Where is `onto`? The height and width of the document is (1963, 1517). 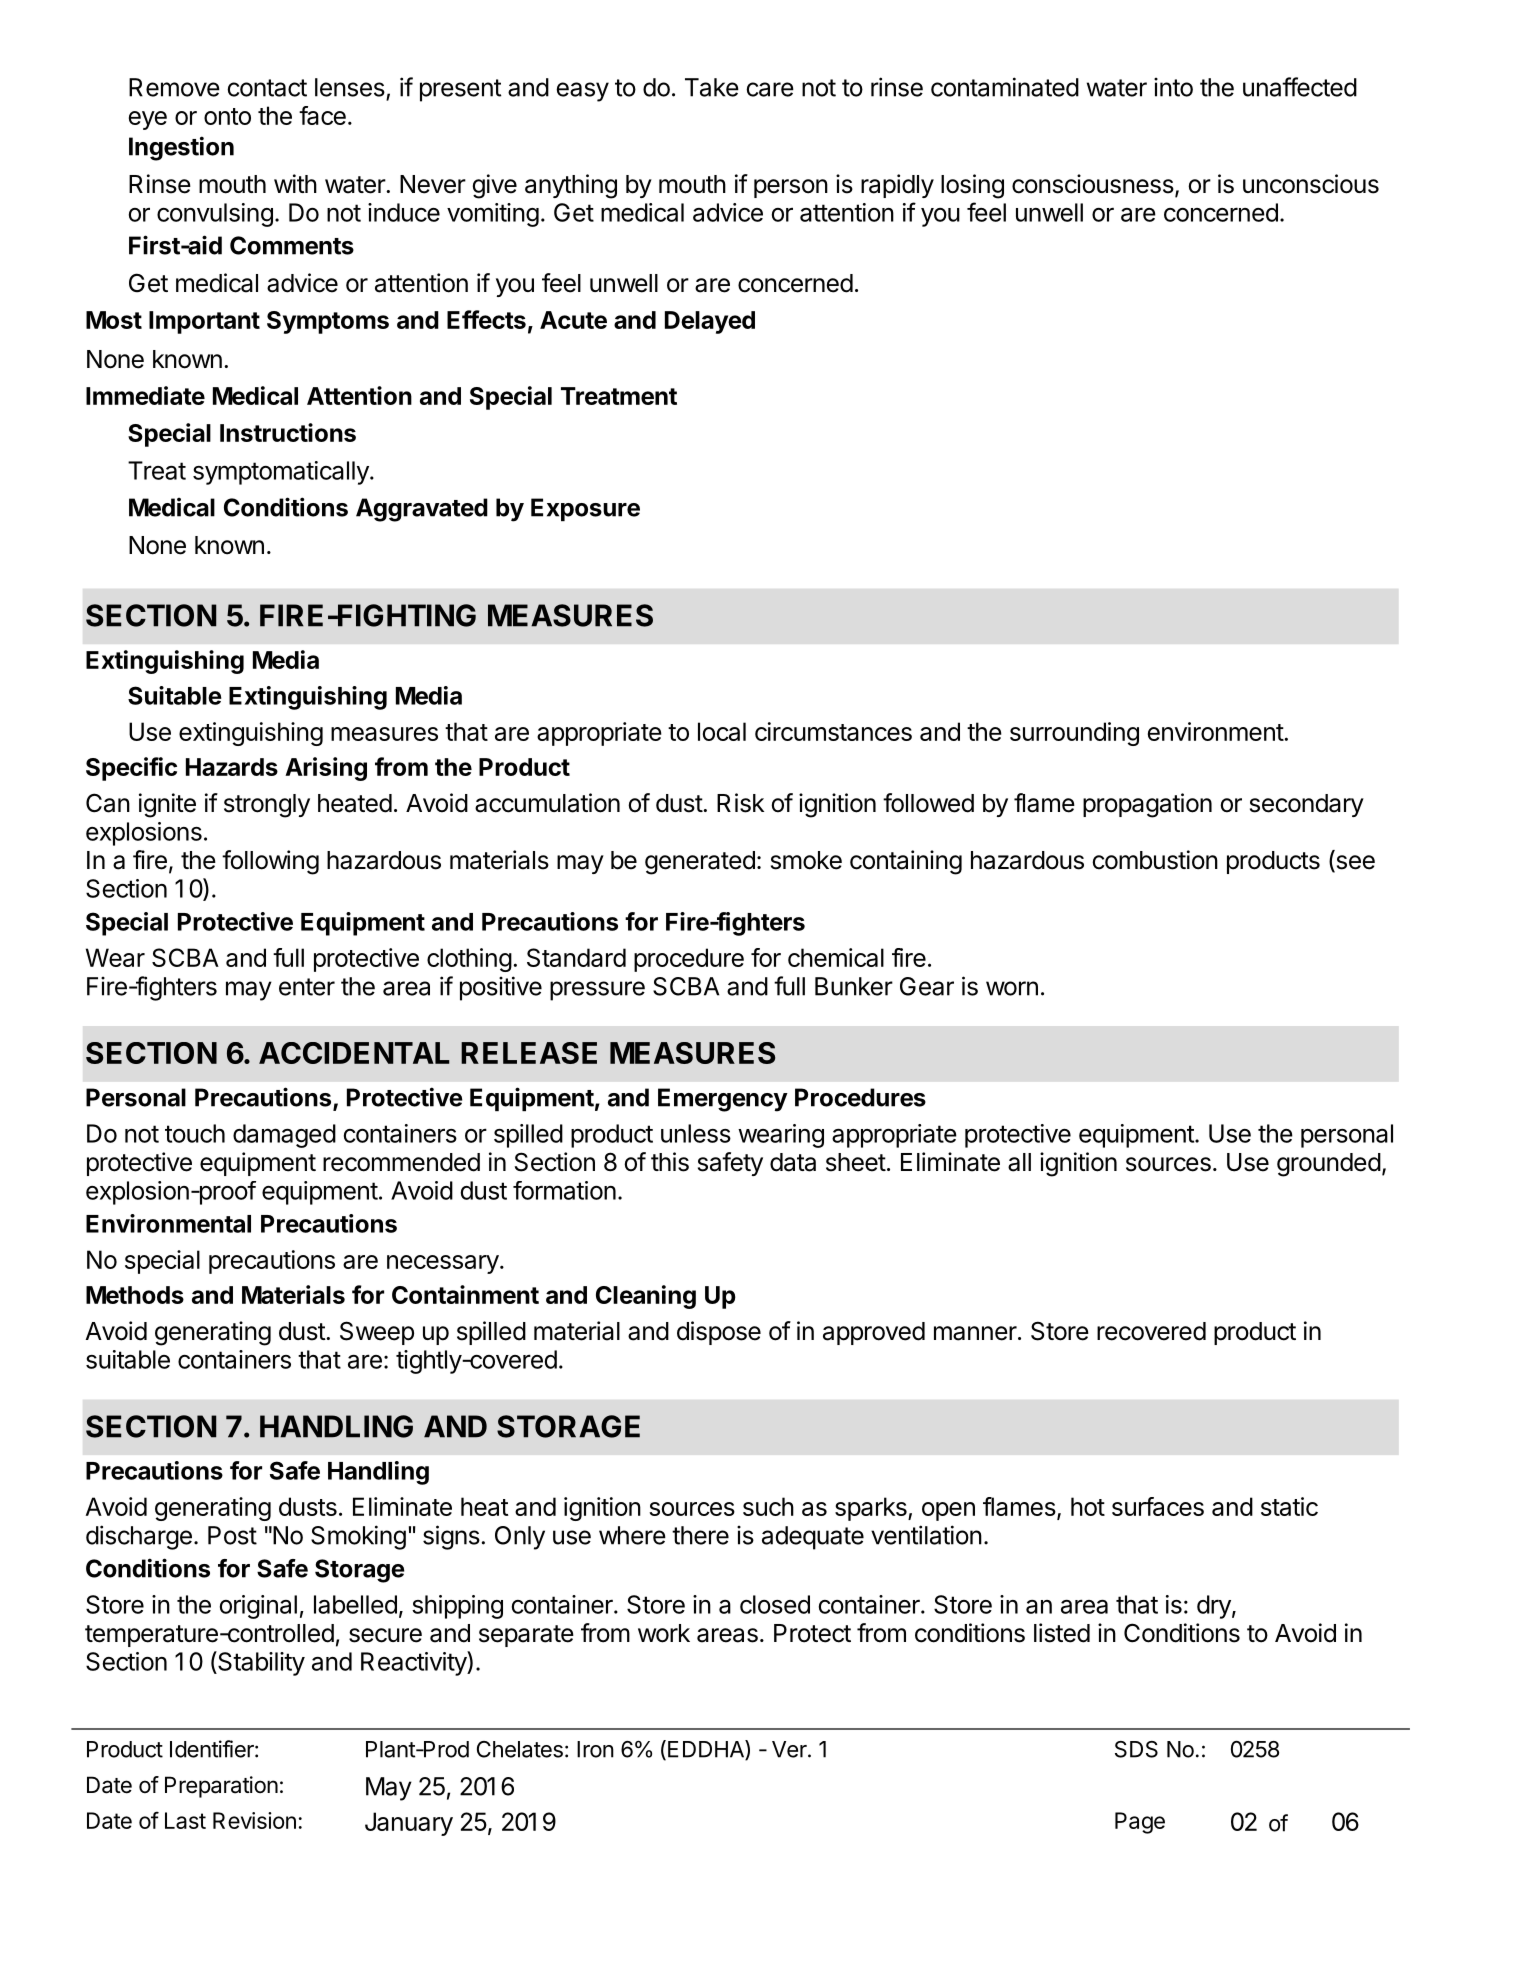
onto is located at coordinates (227, 116).
